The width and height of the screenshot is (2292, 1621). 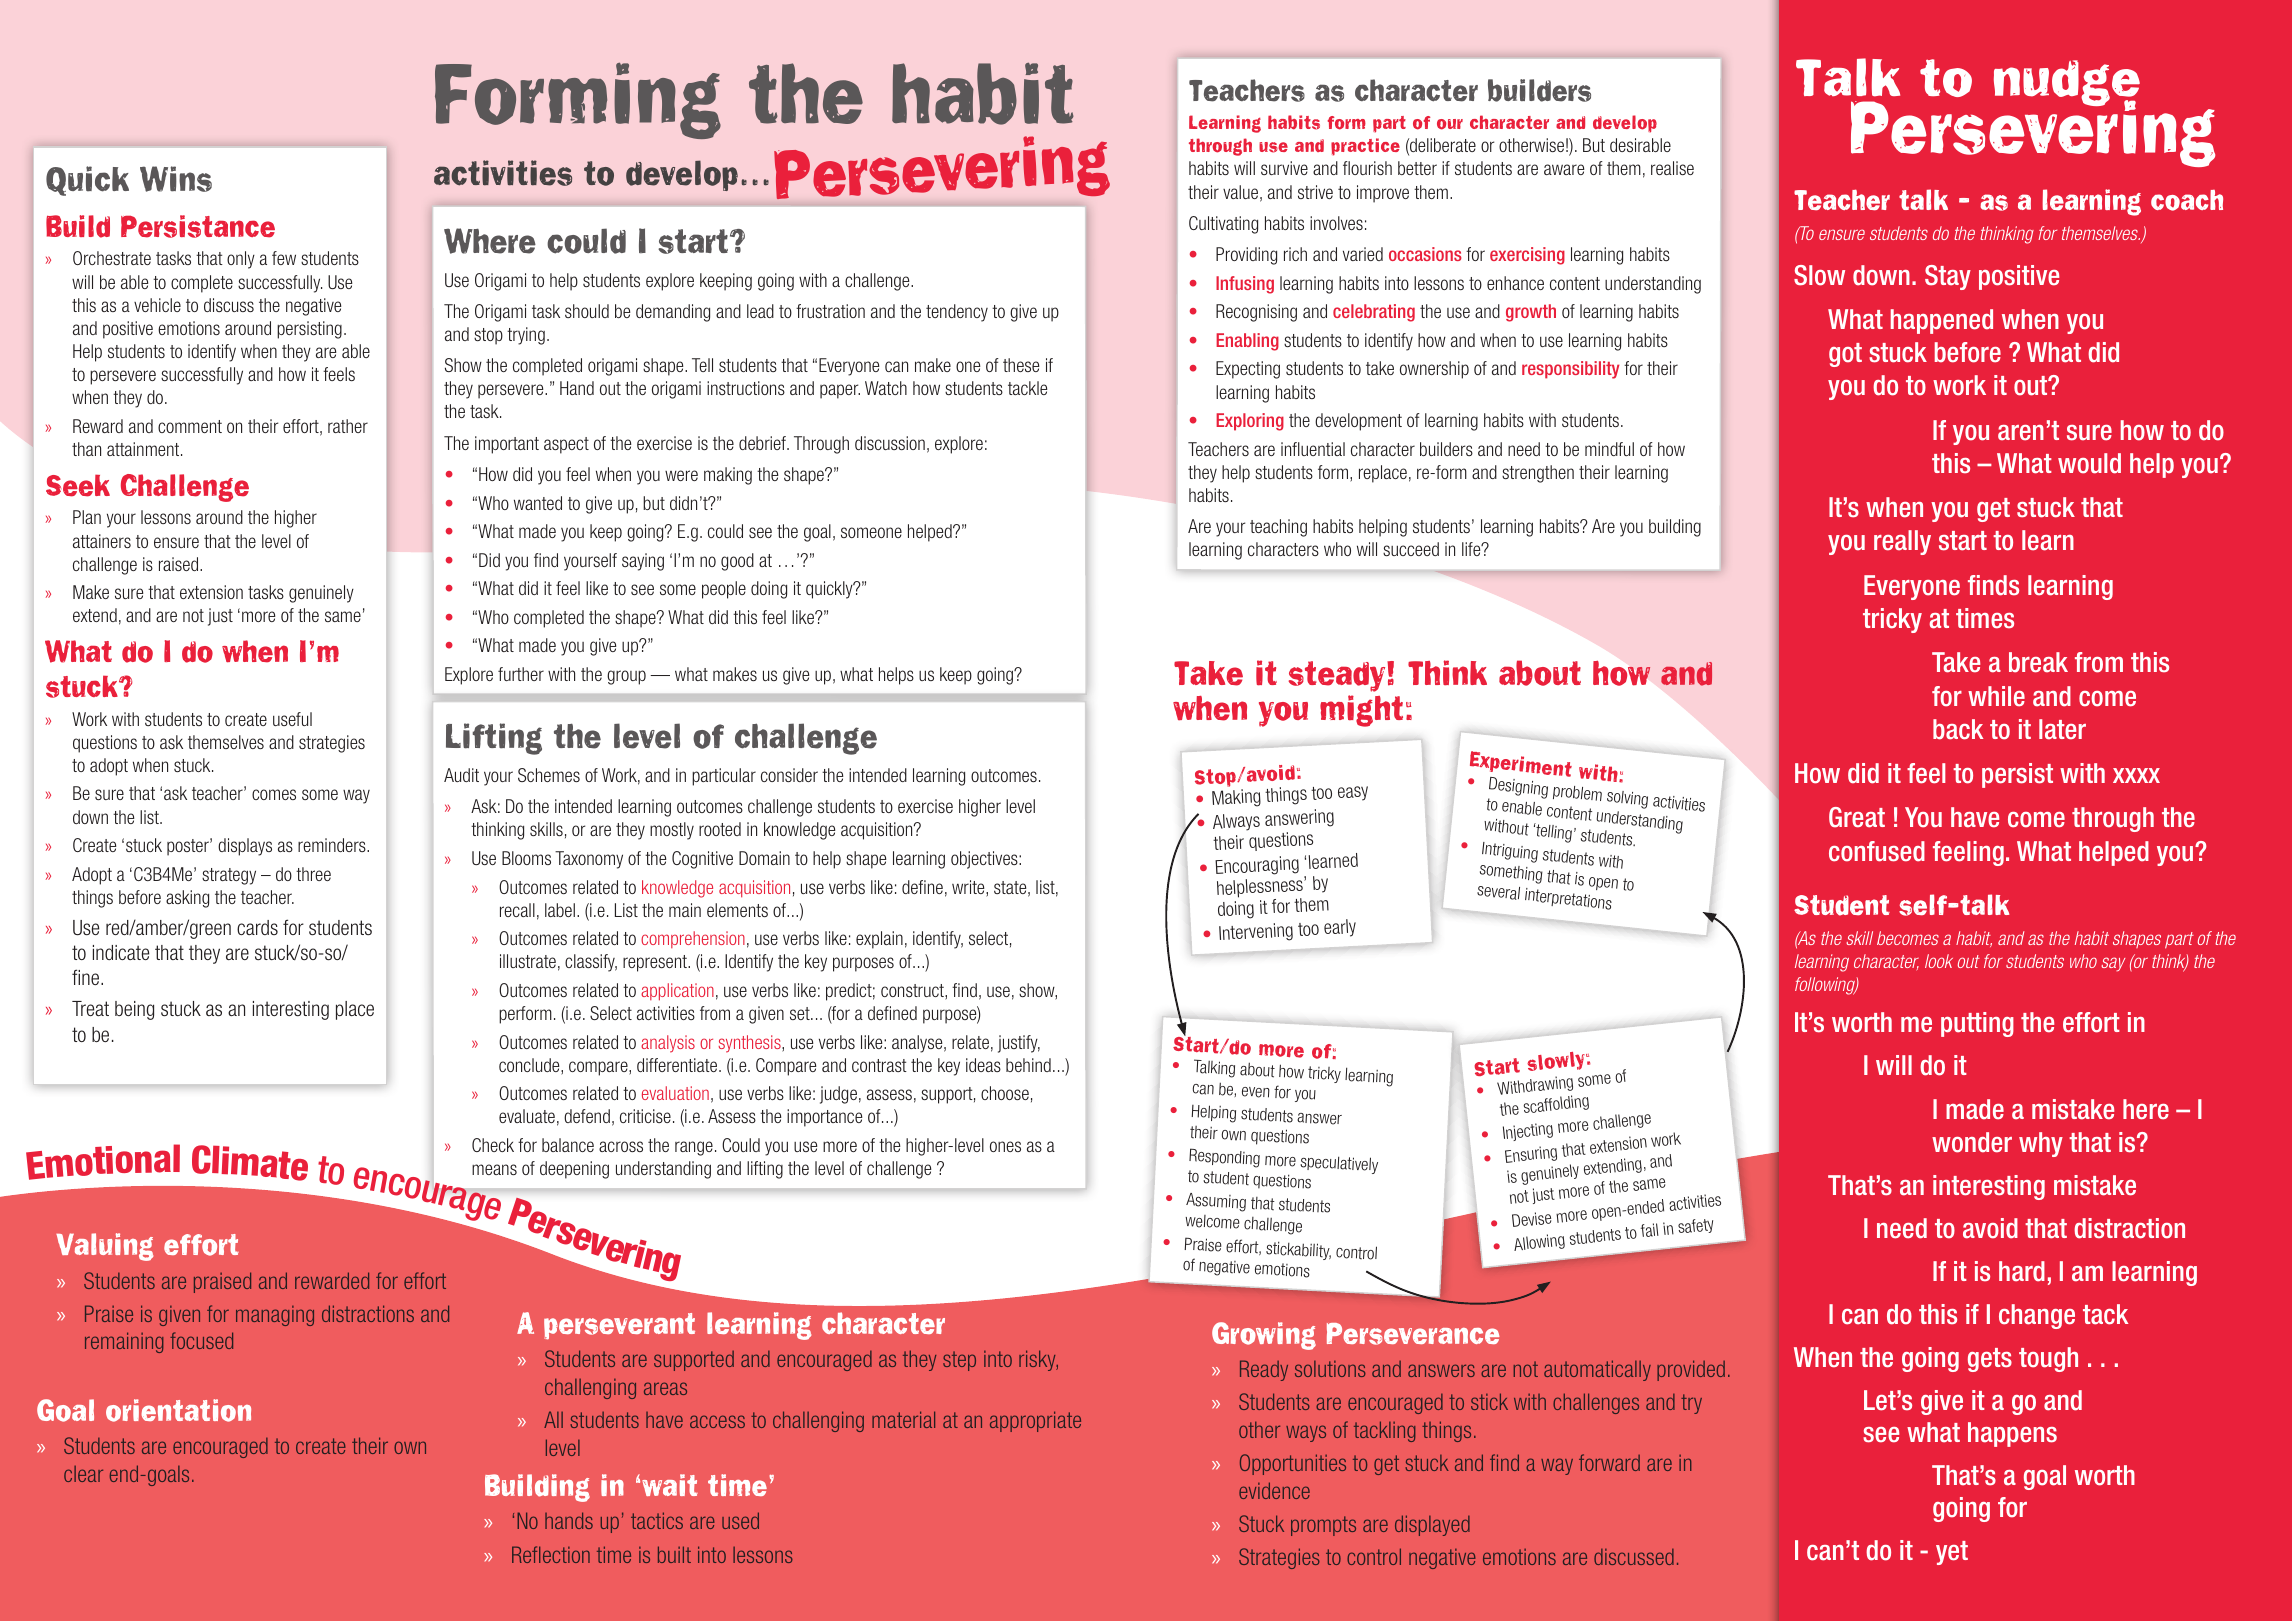 I want to click on further, so click(x=521, y=674).
